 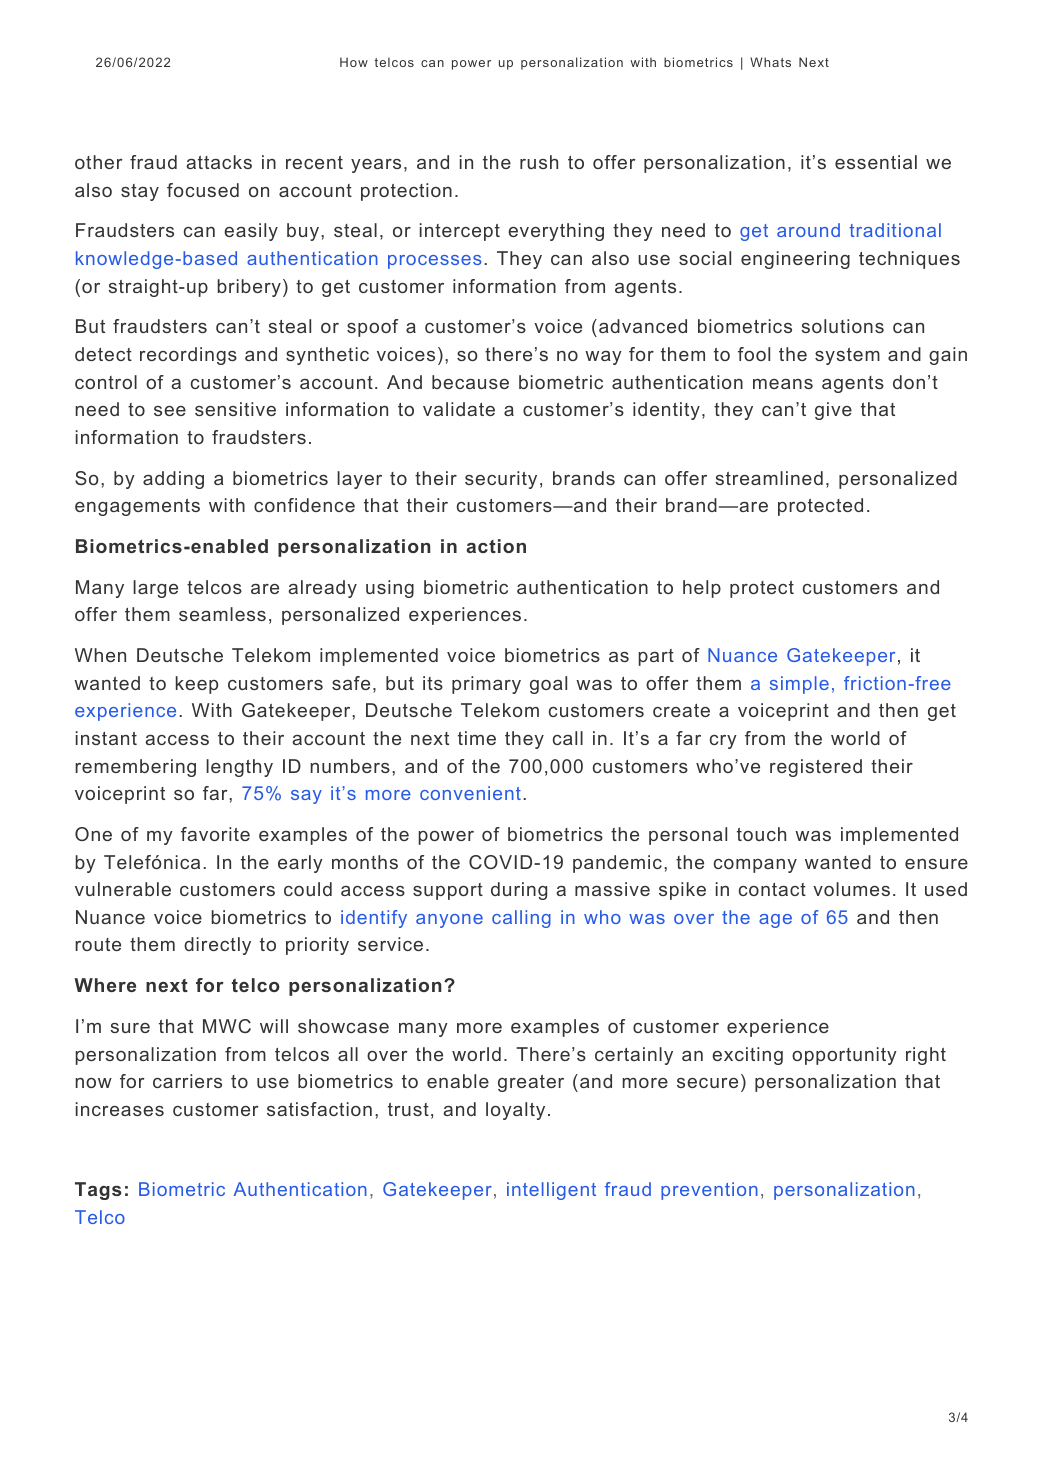 I want to click on Whats, so click(x=770, y=62).
